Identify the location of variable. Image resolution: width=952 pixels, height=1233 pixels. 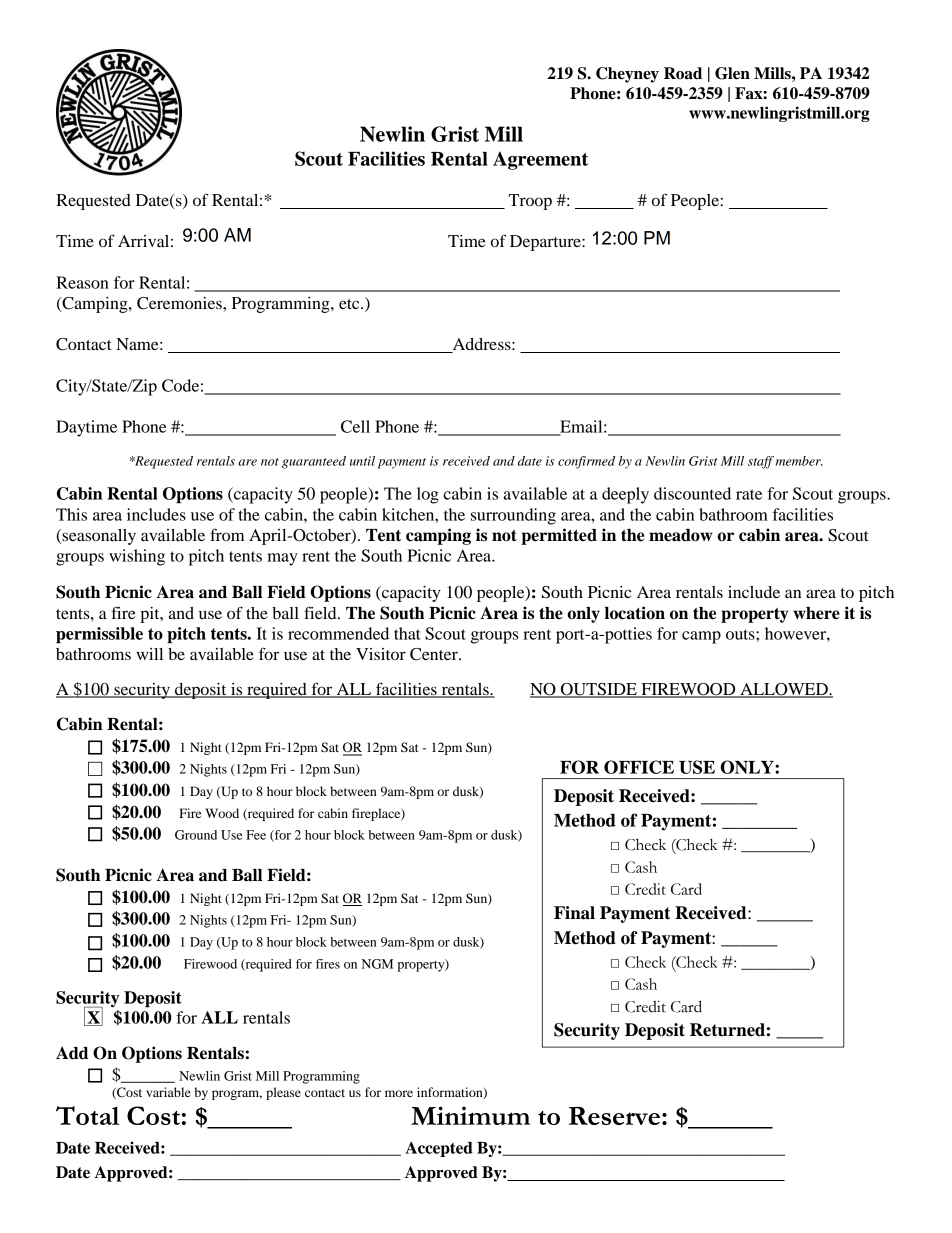
(168, 1092).
